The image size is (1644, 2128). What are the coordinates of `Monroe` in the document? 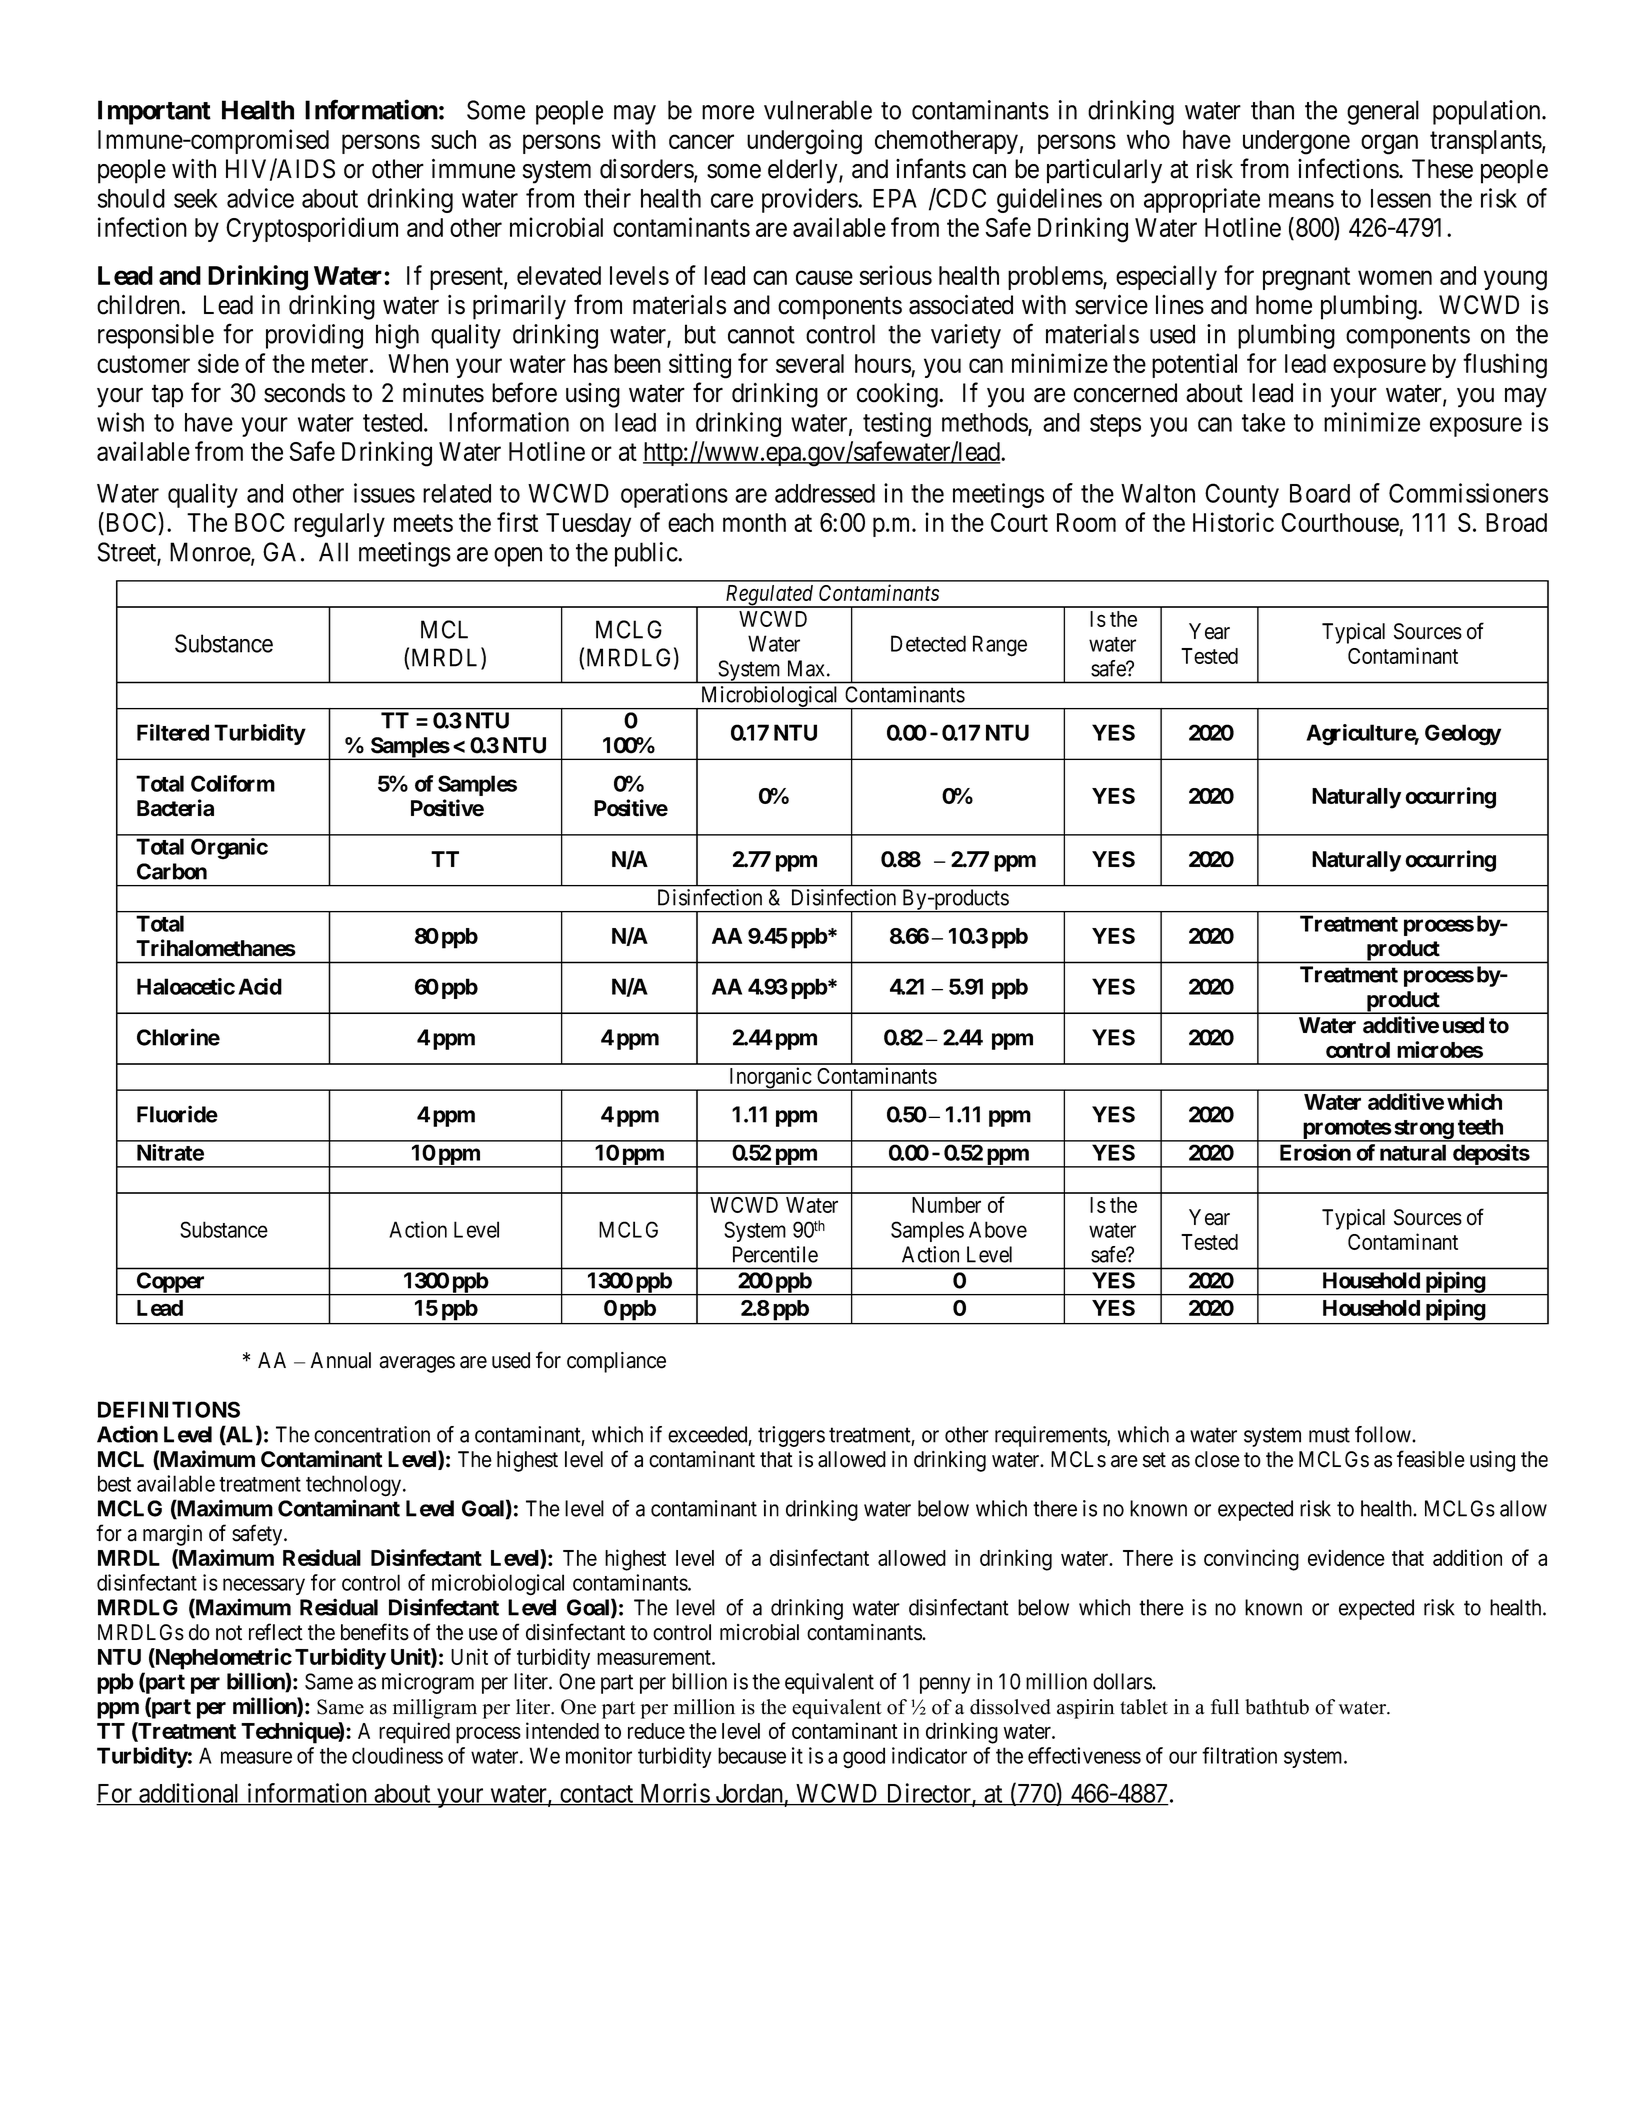 It's located at (211, 553).
